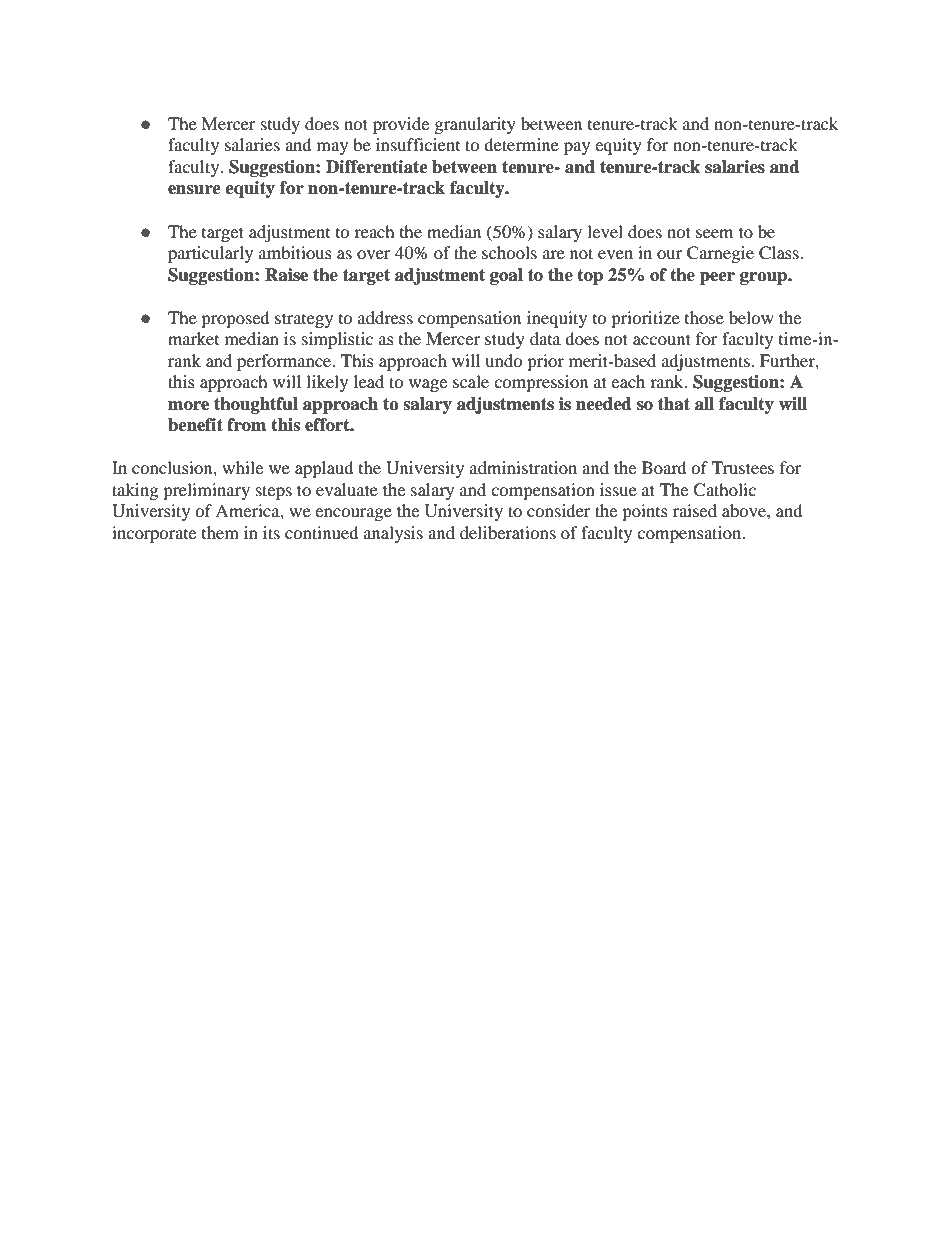 This screenshot has width=952, height=1233. I want to click on granularity, so click(475, 125).
